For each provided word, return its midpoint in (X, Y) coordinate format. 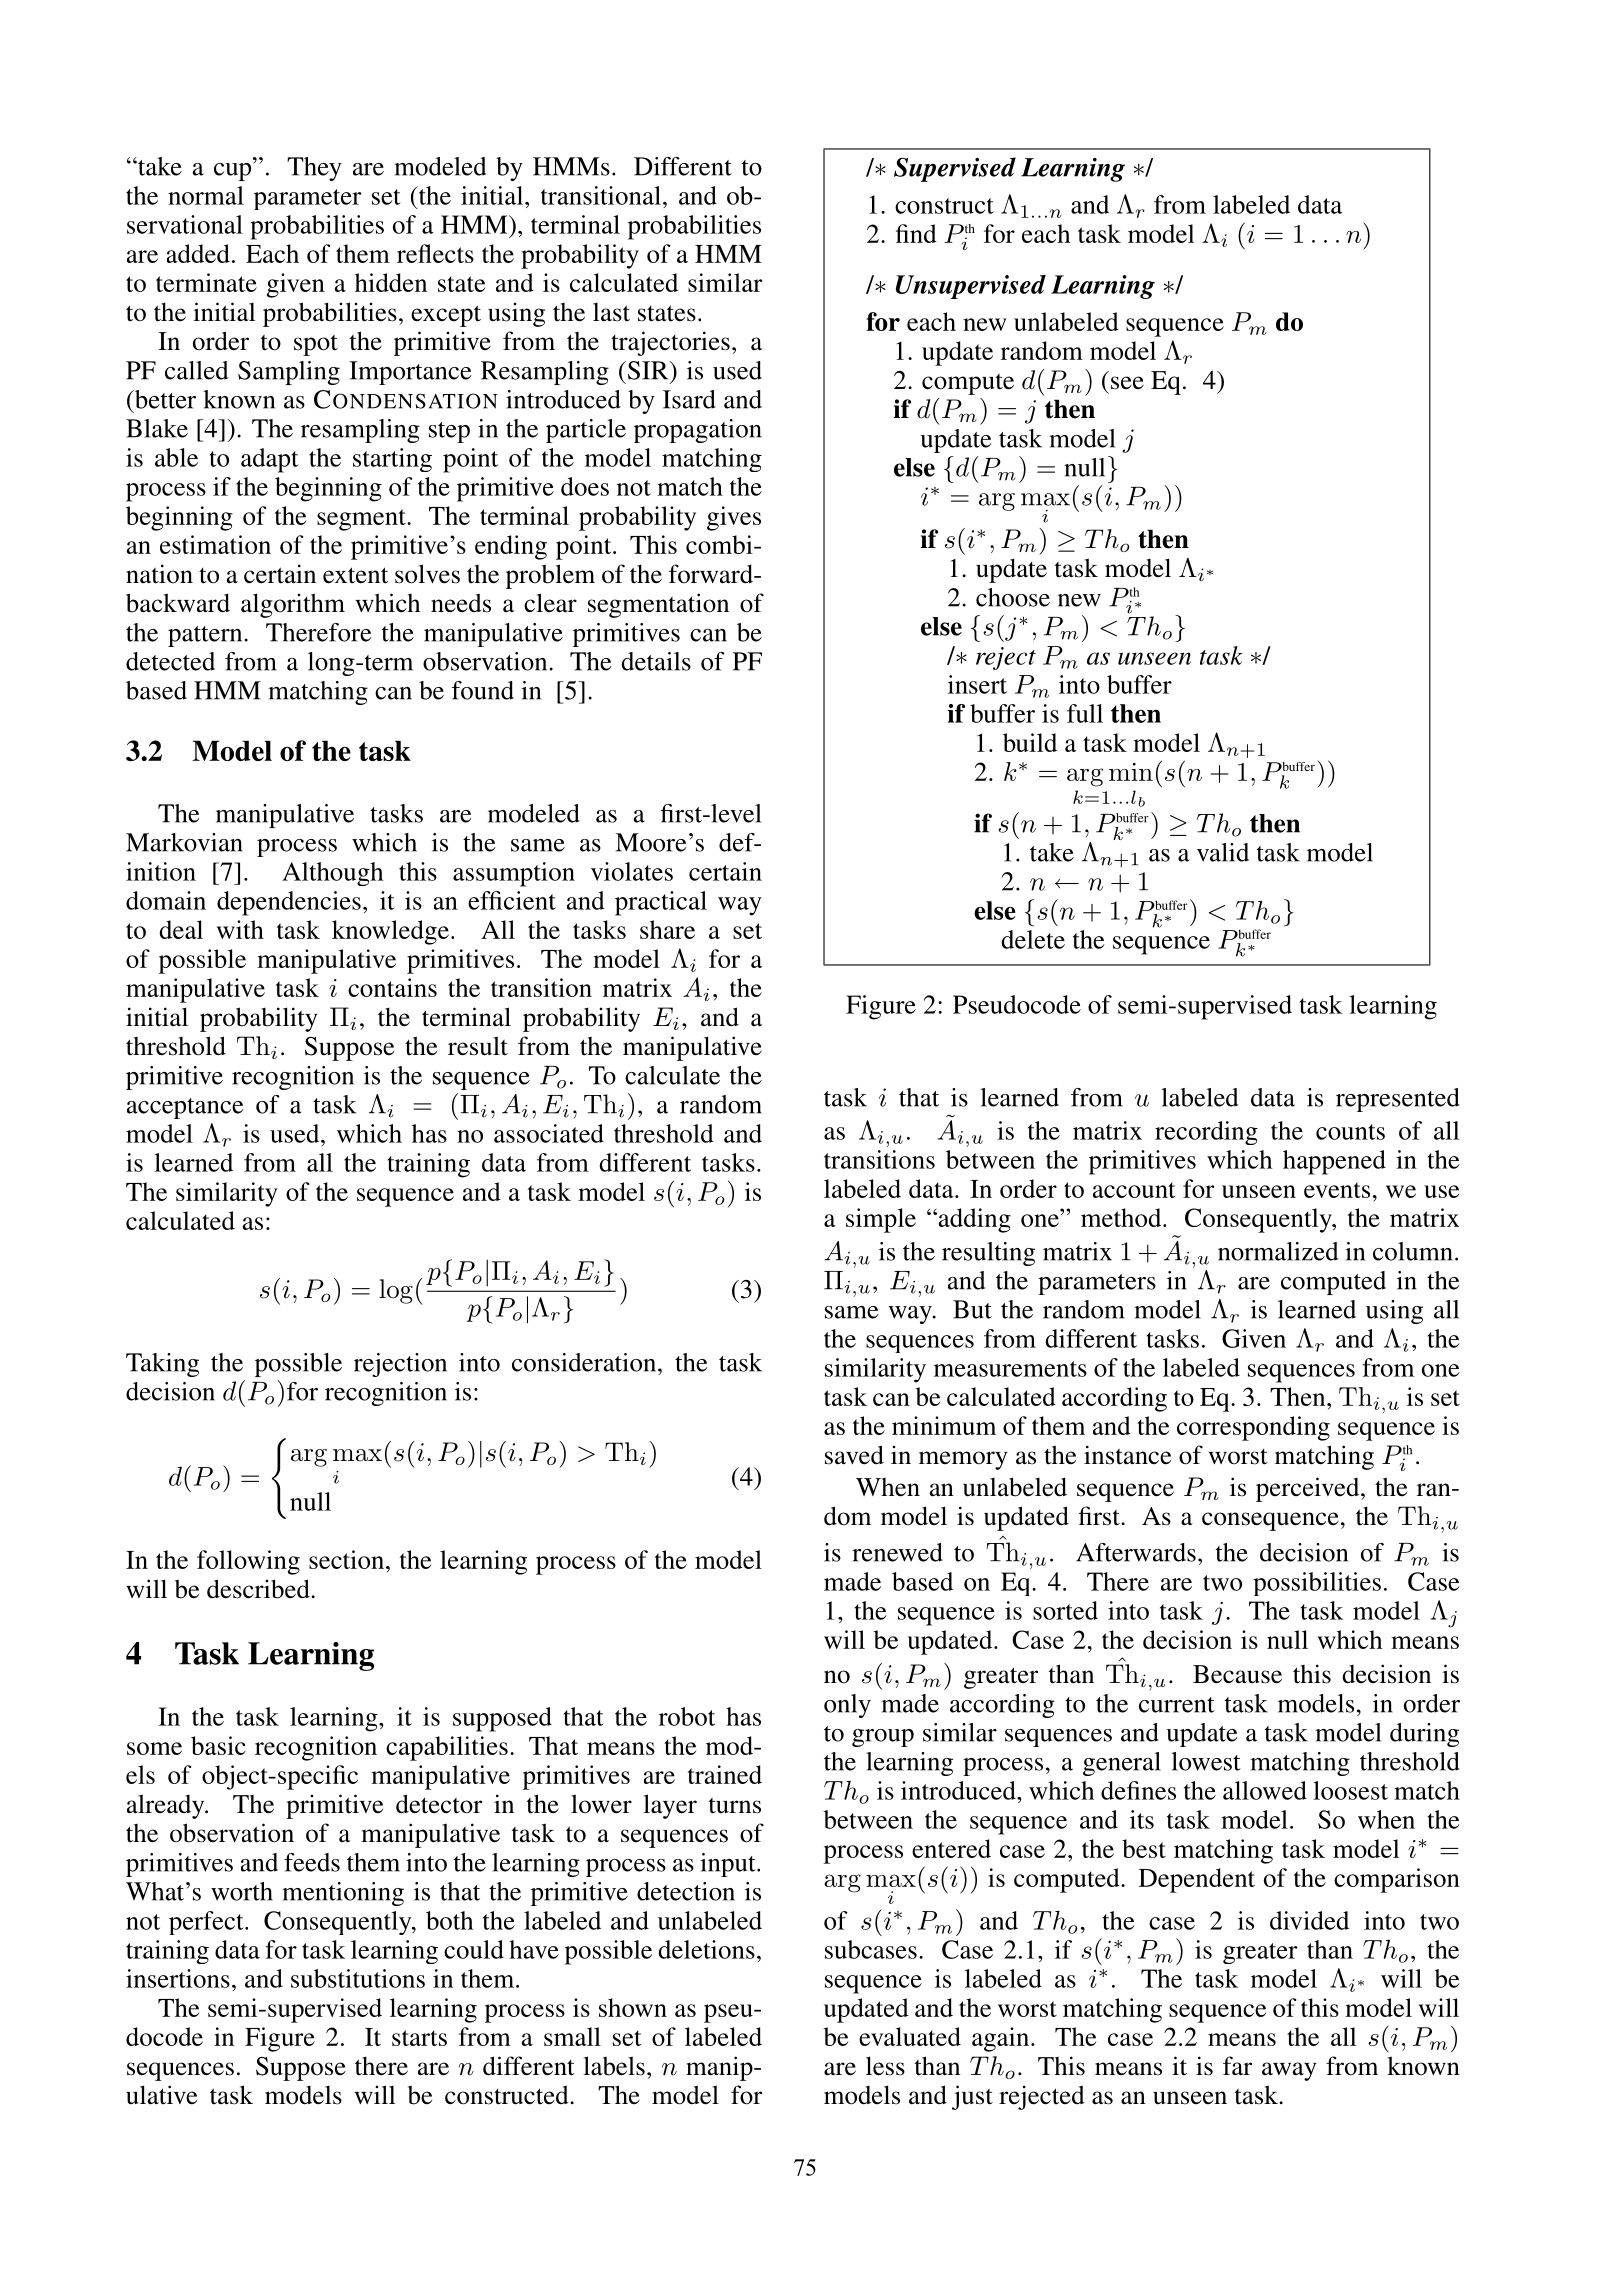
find (916, 233)
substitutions (358, 1978)
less (885, 2066)
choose (1013, 597)
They (314, 169)
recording (1206, 1133)
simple (881, 1220)
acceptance (185, 1108)
